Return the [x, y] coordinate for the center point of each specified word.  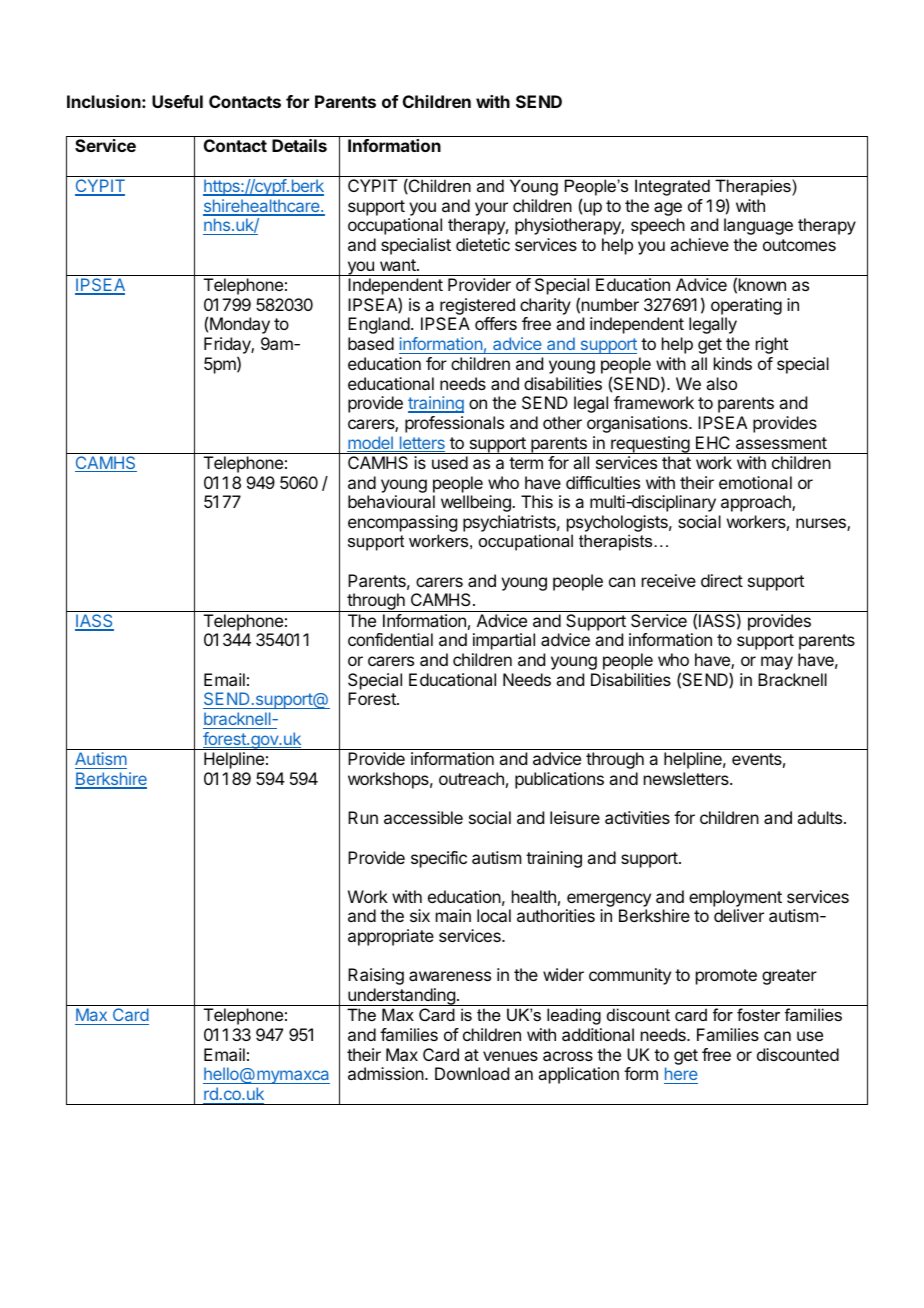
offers [496, 323]
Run [363, 817]
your [491, 209]
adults [821, 817]
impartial [504, 641]
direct [722, 580]
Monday [240, 325]
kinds [733, 363]
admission [387, 1073]
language [758, 226]
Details [299, 145]
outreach [471, 778]
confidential [390, 639]
